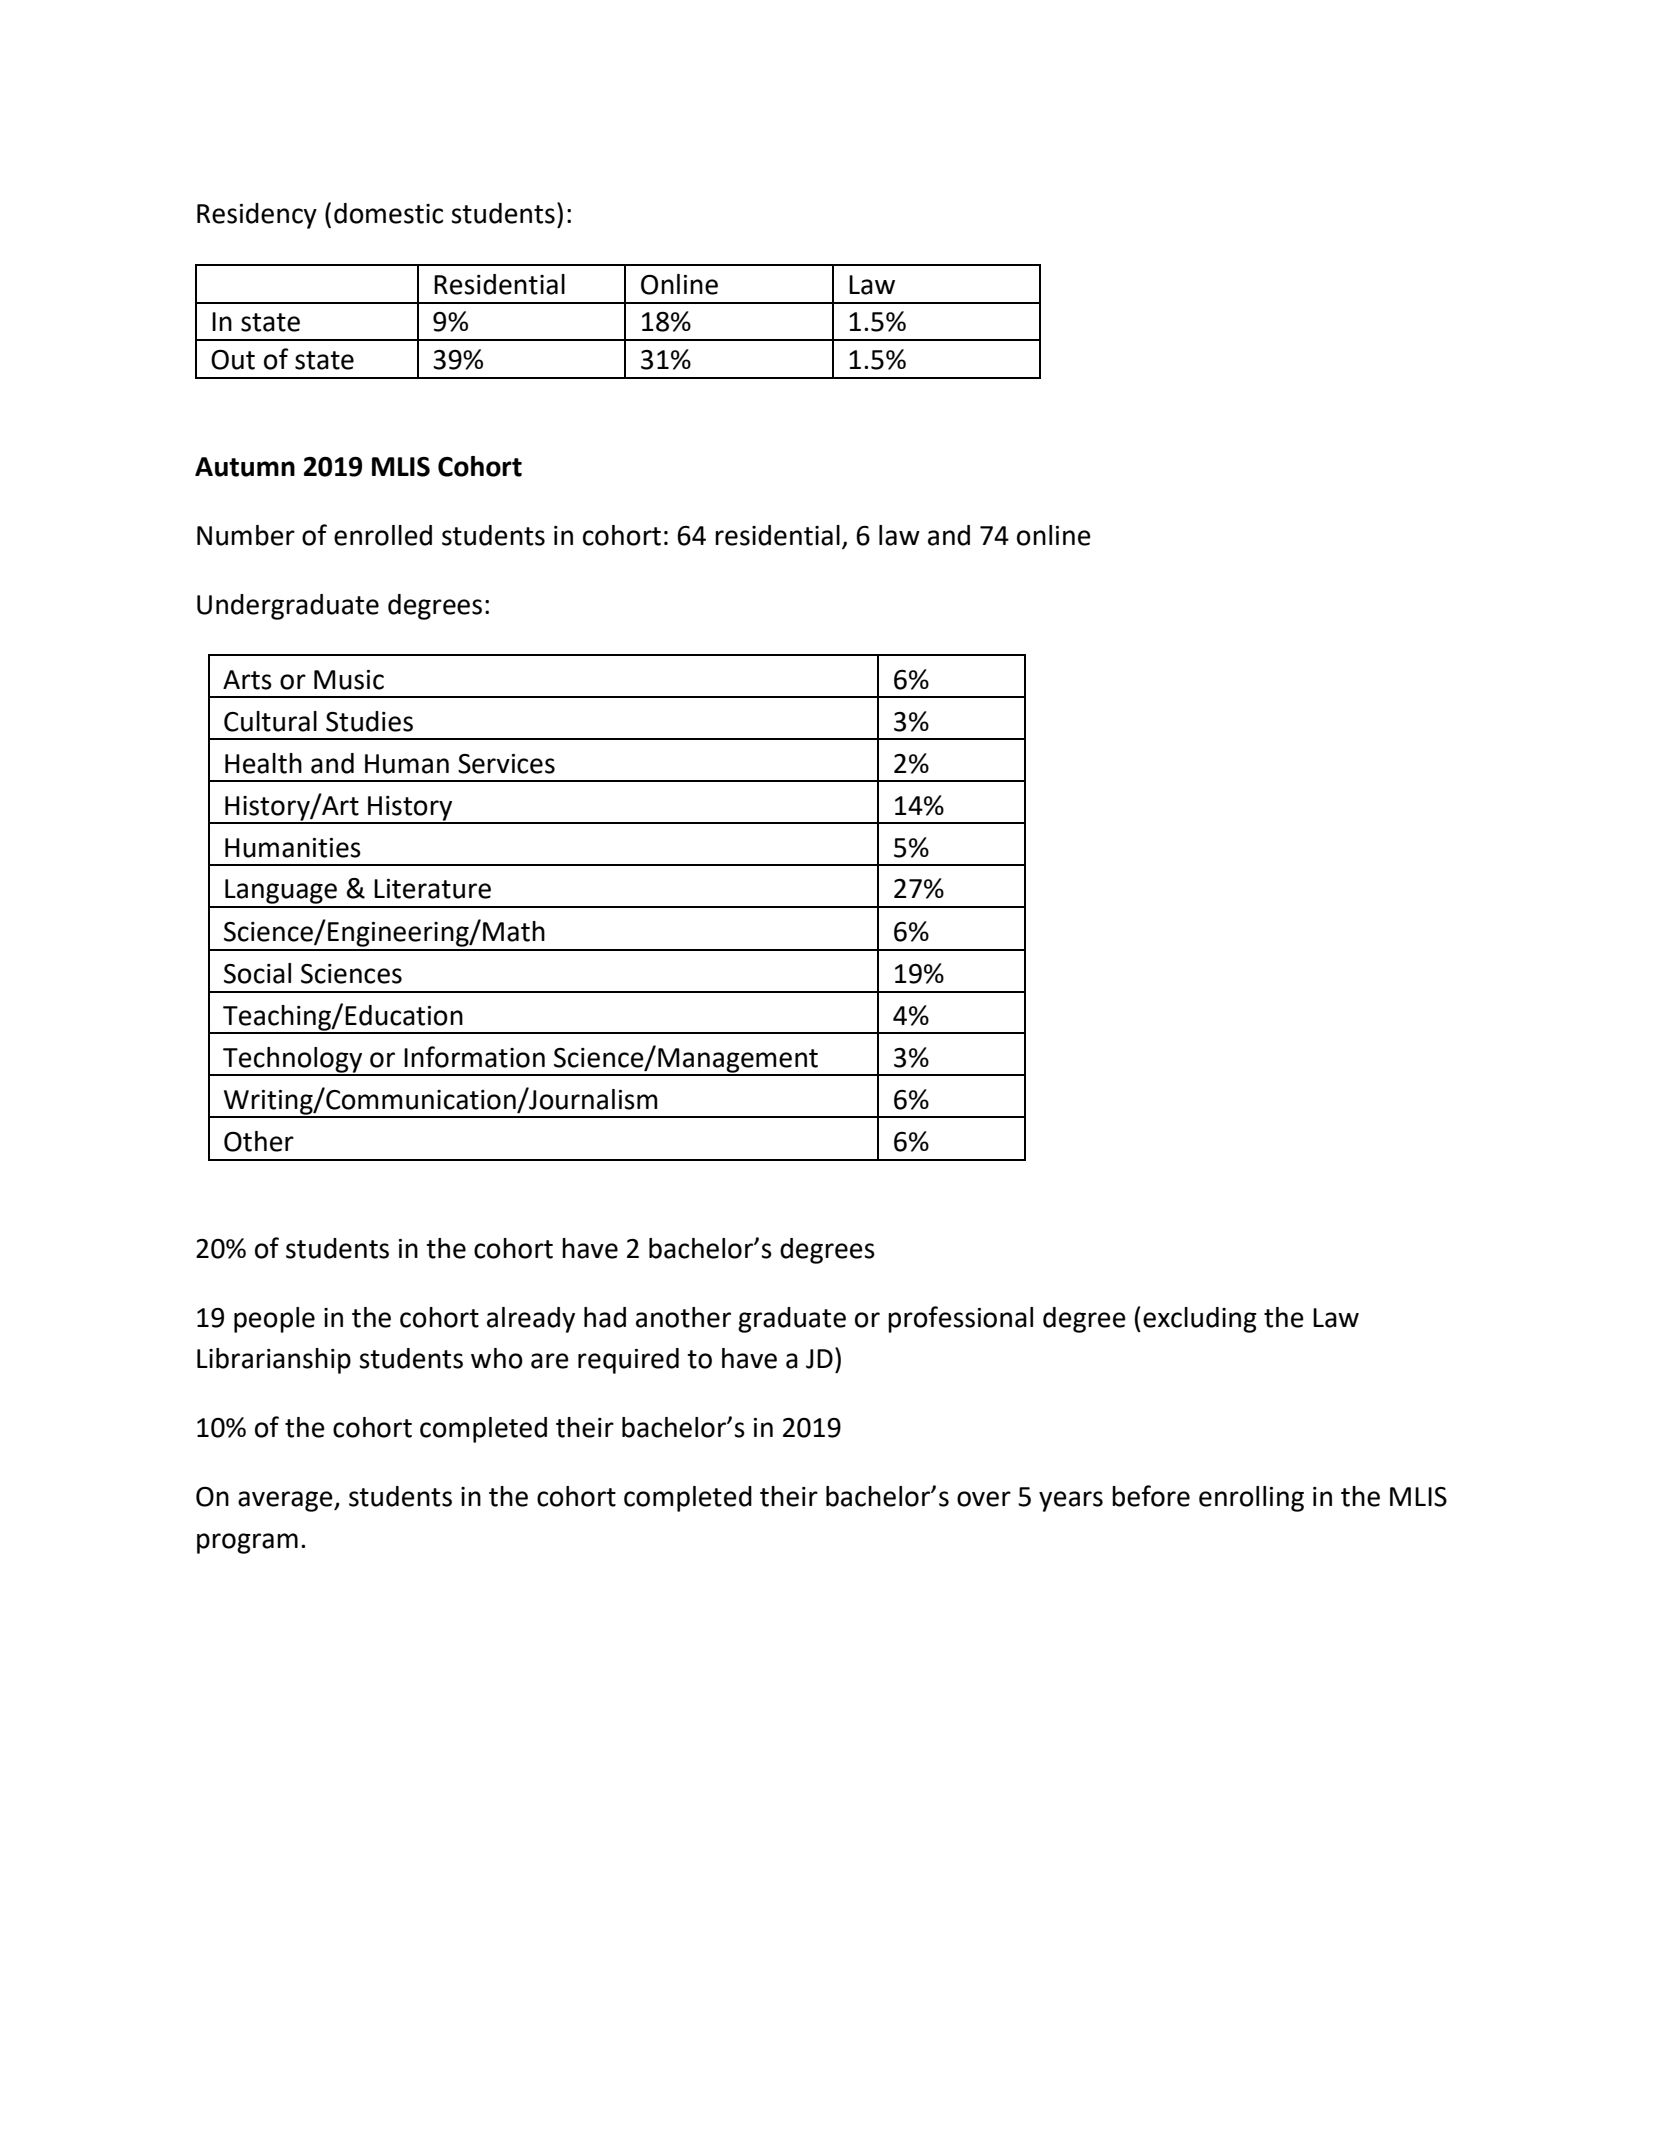  What do you see at coordinates (605, 1317) in the screenshot?
I see `had` at bounding box center [605, 1317].
